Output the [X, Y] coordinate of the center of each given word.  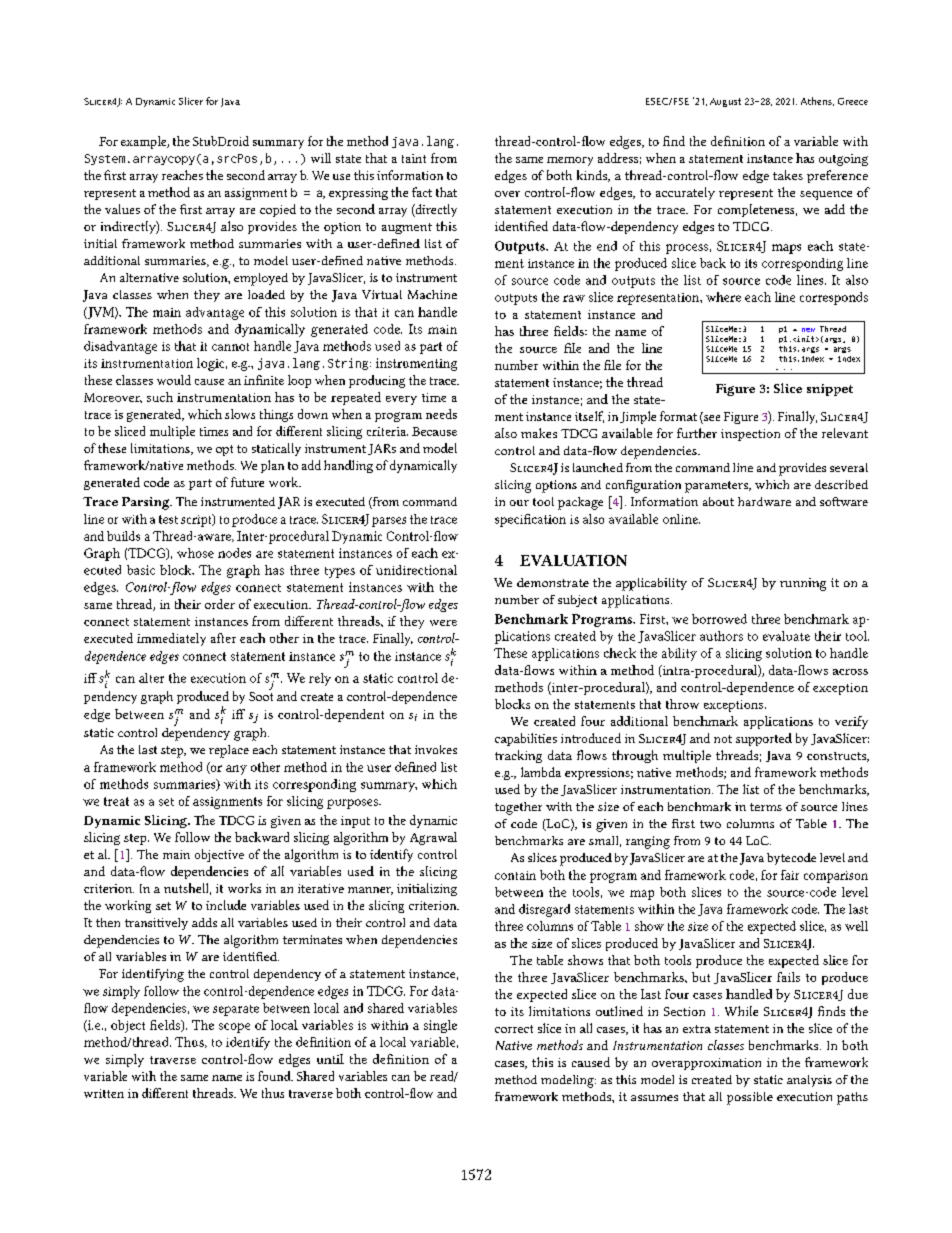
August [725, 102]
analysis [809, 1081]
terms [766, 807]
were [443, 623]
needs [441, 414]
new [808, 330]
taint [414, 158]
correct [514, 1029]
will [321, 158]
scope [234, 1028]
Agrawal [433, 838]
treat [116, 801]
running [803, 584]
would [174, 380]
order [220, 604]
